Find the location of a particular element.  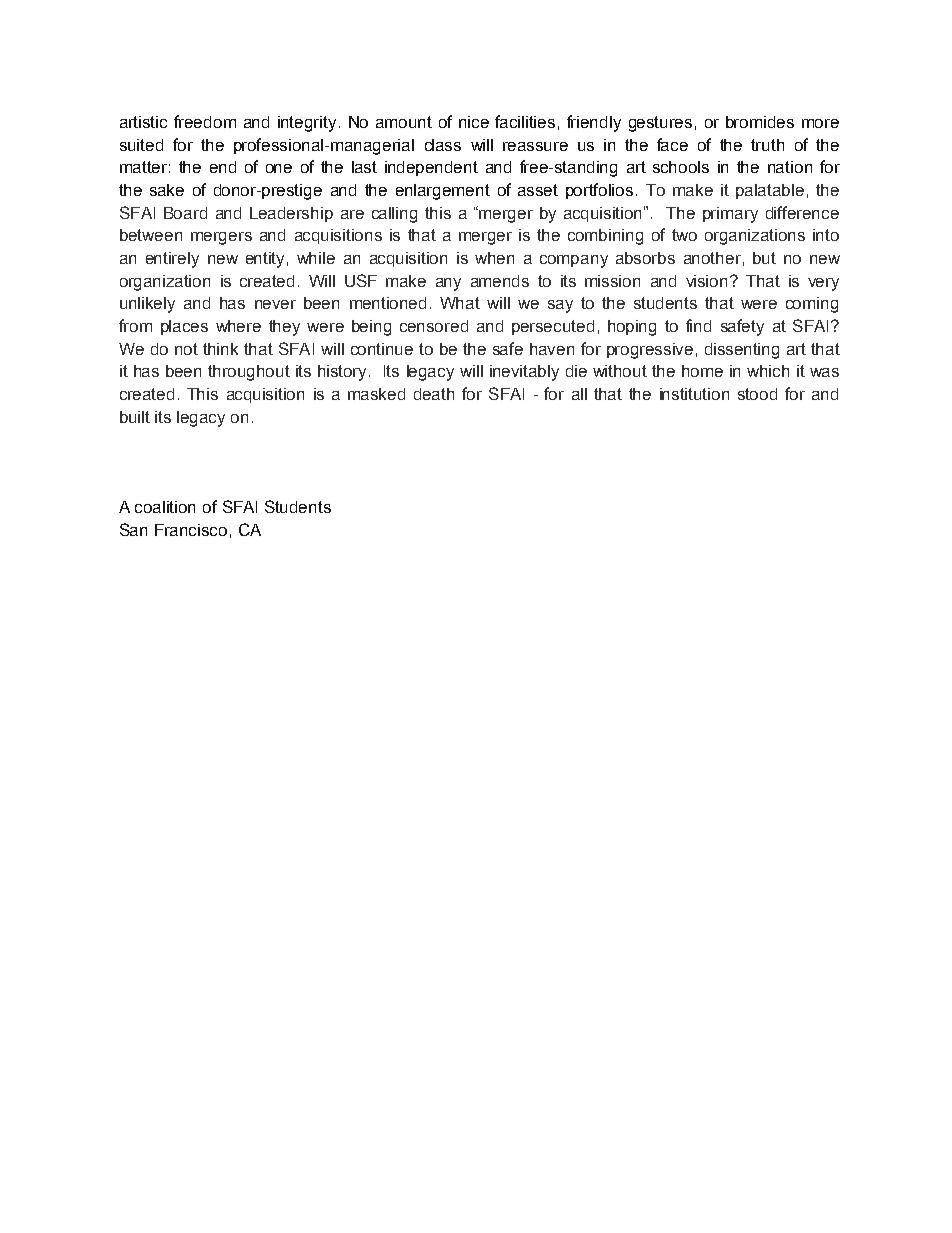

coalition is located at coordinates (165, 507).
